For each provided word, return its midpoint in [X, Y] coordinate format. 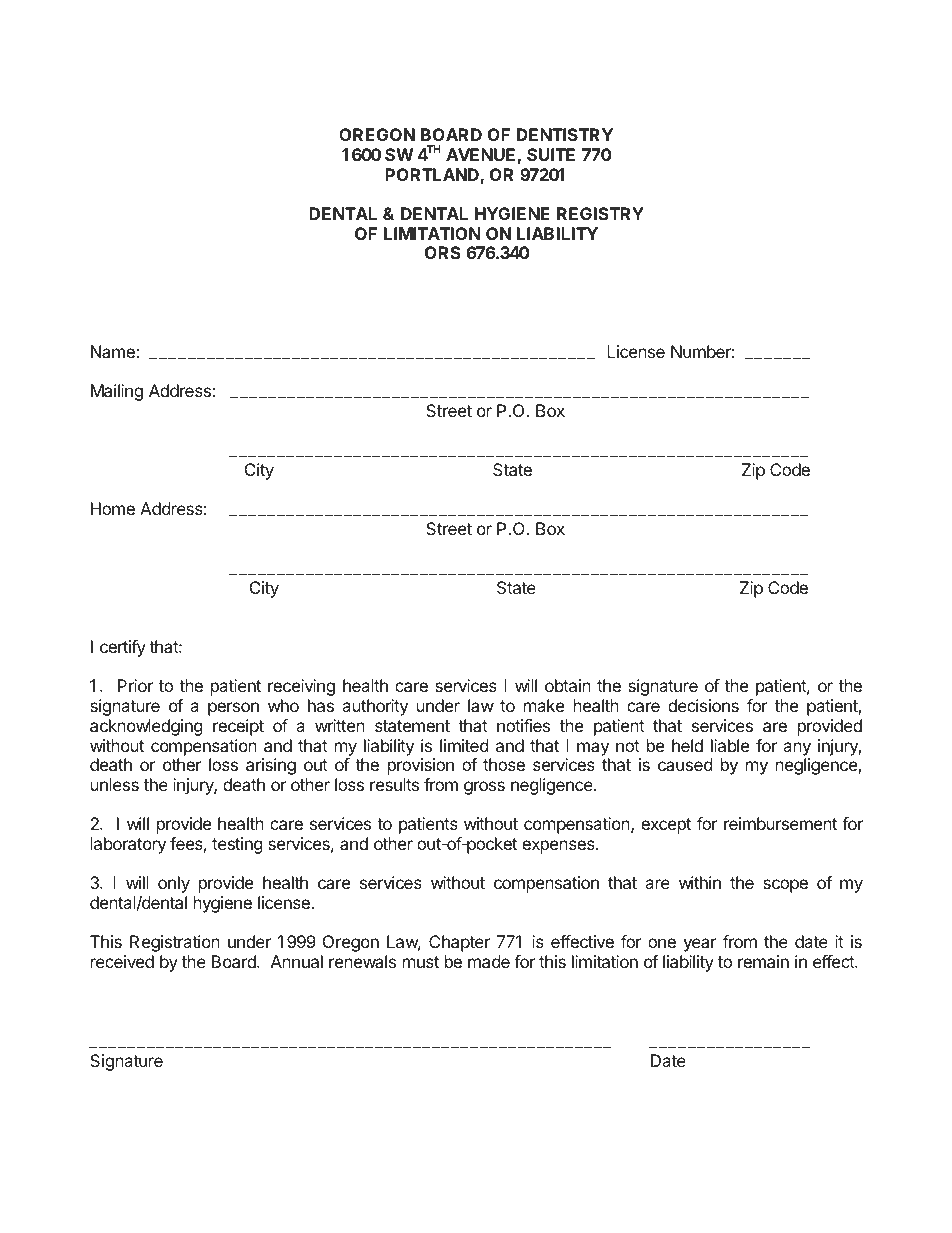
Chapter [459, 943]
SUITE [551, 154]
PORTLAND [433, 176]
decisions [703, 705]
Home [113, 508]
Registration [175, 943]
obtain [568, 685]
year [700, 945]
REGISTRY [600, 213]
